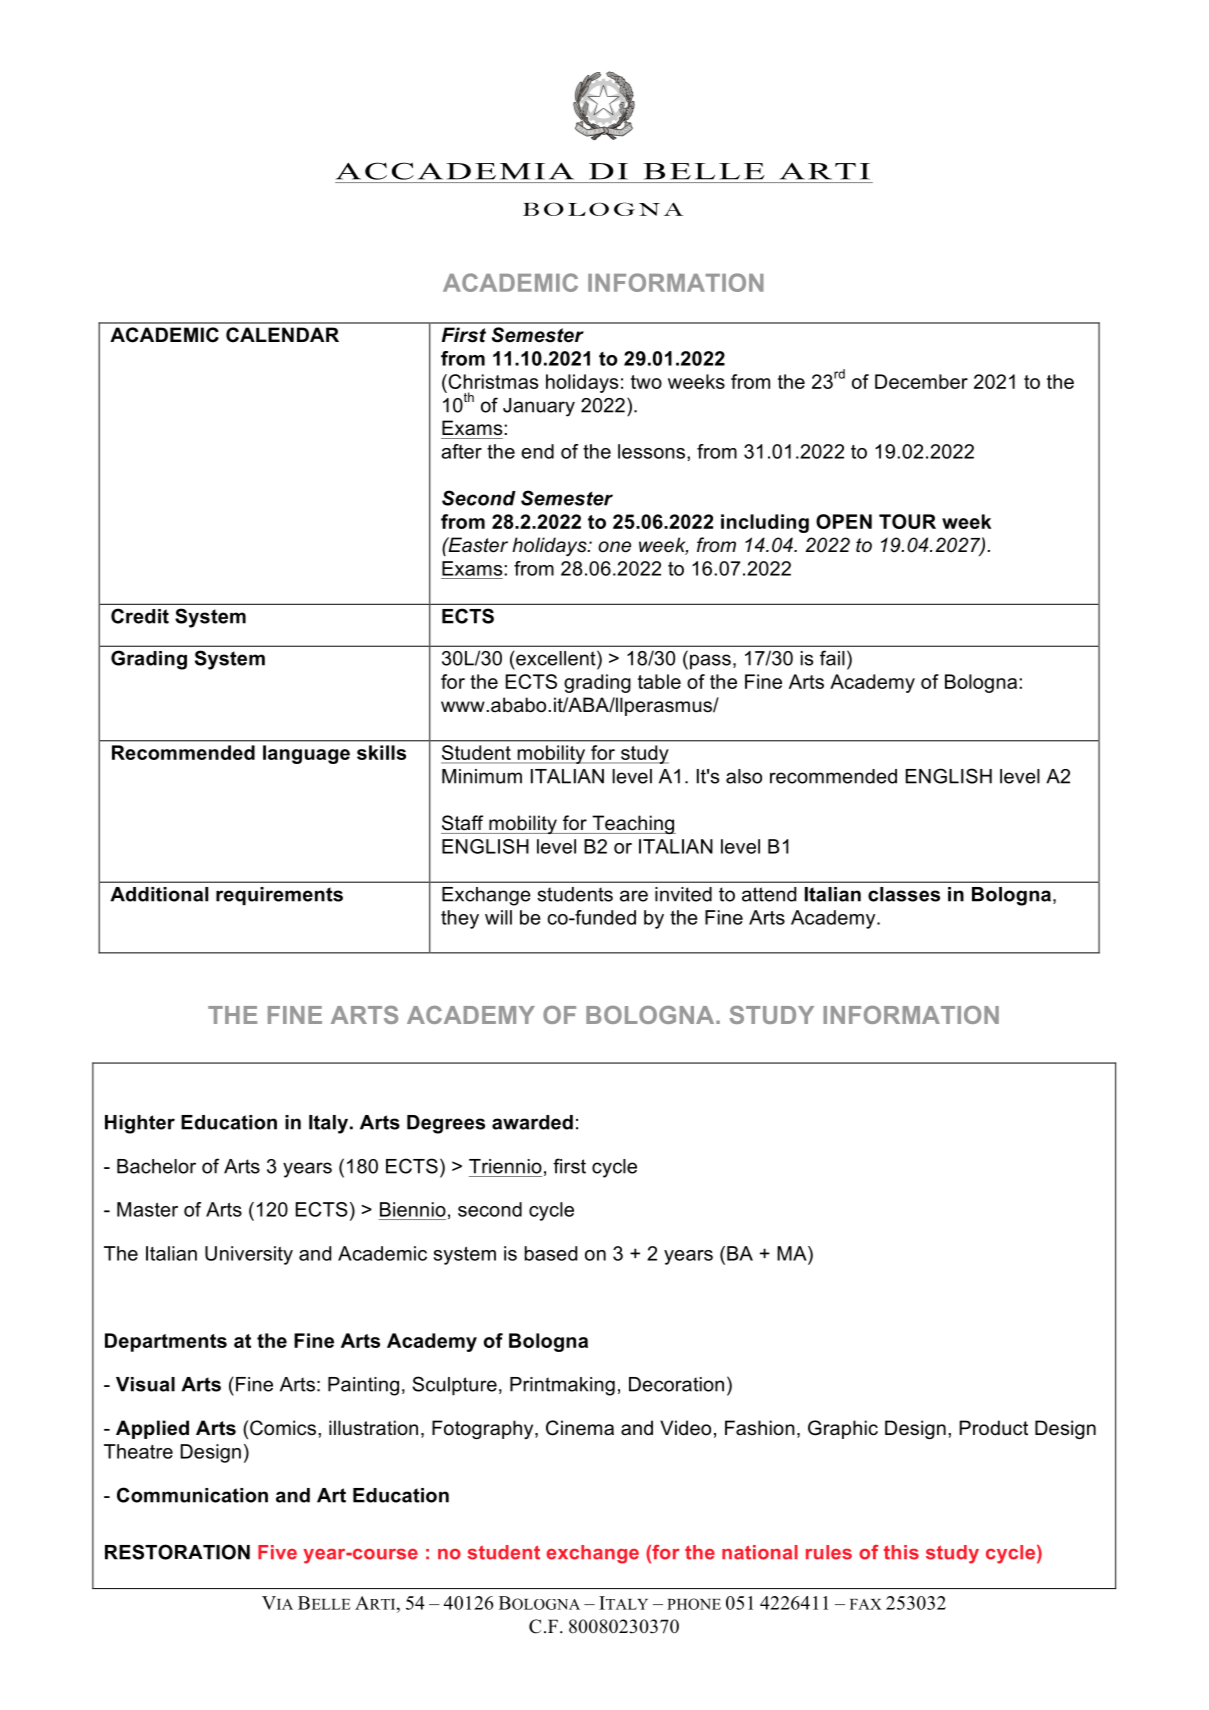 The width and height of the screenshot is (1209, 1710). I want to click on ACCADEMIA, so click(455, 171).
